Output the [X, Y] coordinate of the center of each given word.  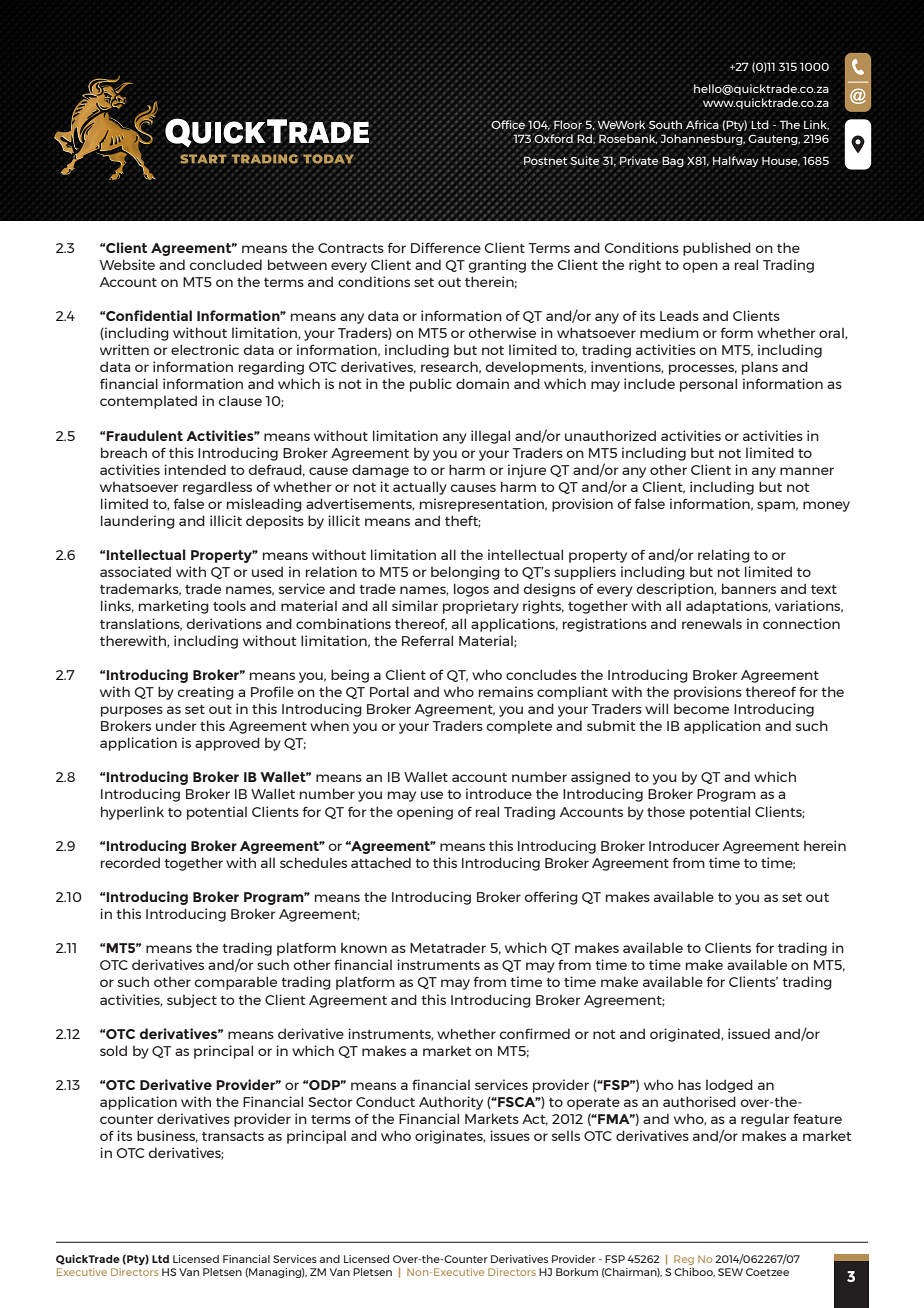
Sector [330, 1102]
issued [749, 1033]
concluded [225, 264]
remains [506, 691]
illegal [490, 437]
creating [205, 693]
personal [708, 385]
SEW [730, 1272]
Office [508, 123]
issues [510, 1135]
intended [195, 469]
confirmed [534, 1033]
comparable [235, 983]
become [701, 709]
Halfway [735, 162]
